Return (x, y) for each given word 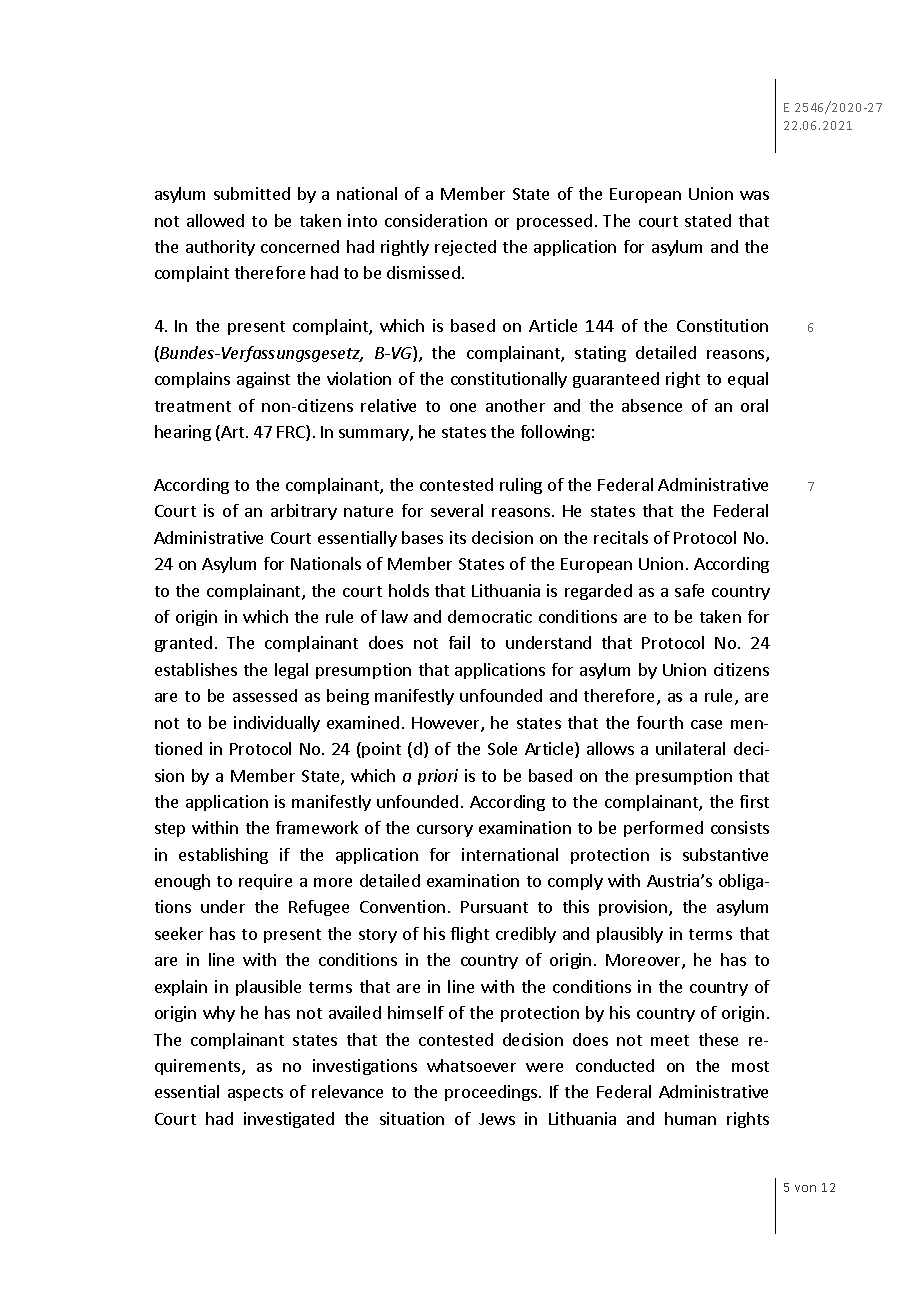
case (706, 724)
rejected (465, 248)
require (265, 882)
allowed (215, 220)
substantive (725, 854)
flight (470, 935)
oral (754, 405)
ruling (521, 486)
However (447, 724)
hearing (183, 433)
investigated (289, 1120)
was (754, 195)
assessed (265, 695)
